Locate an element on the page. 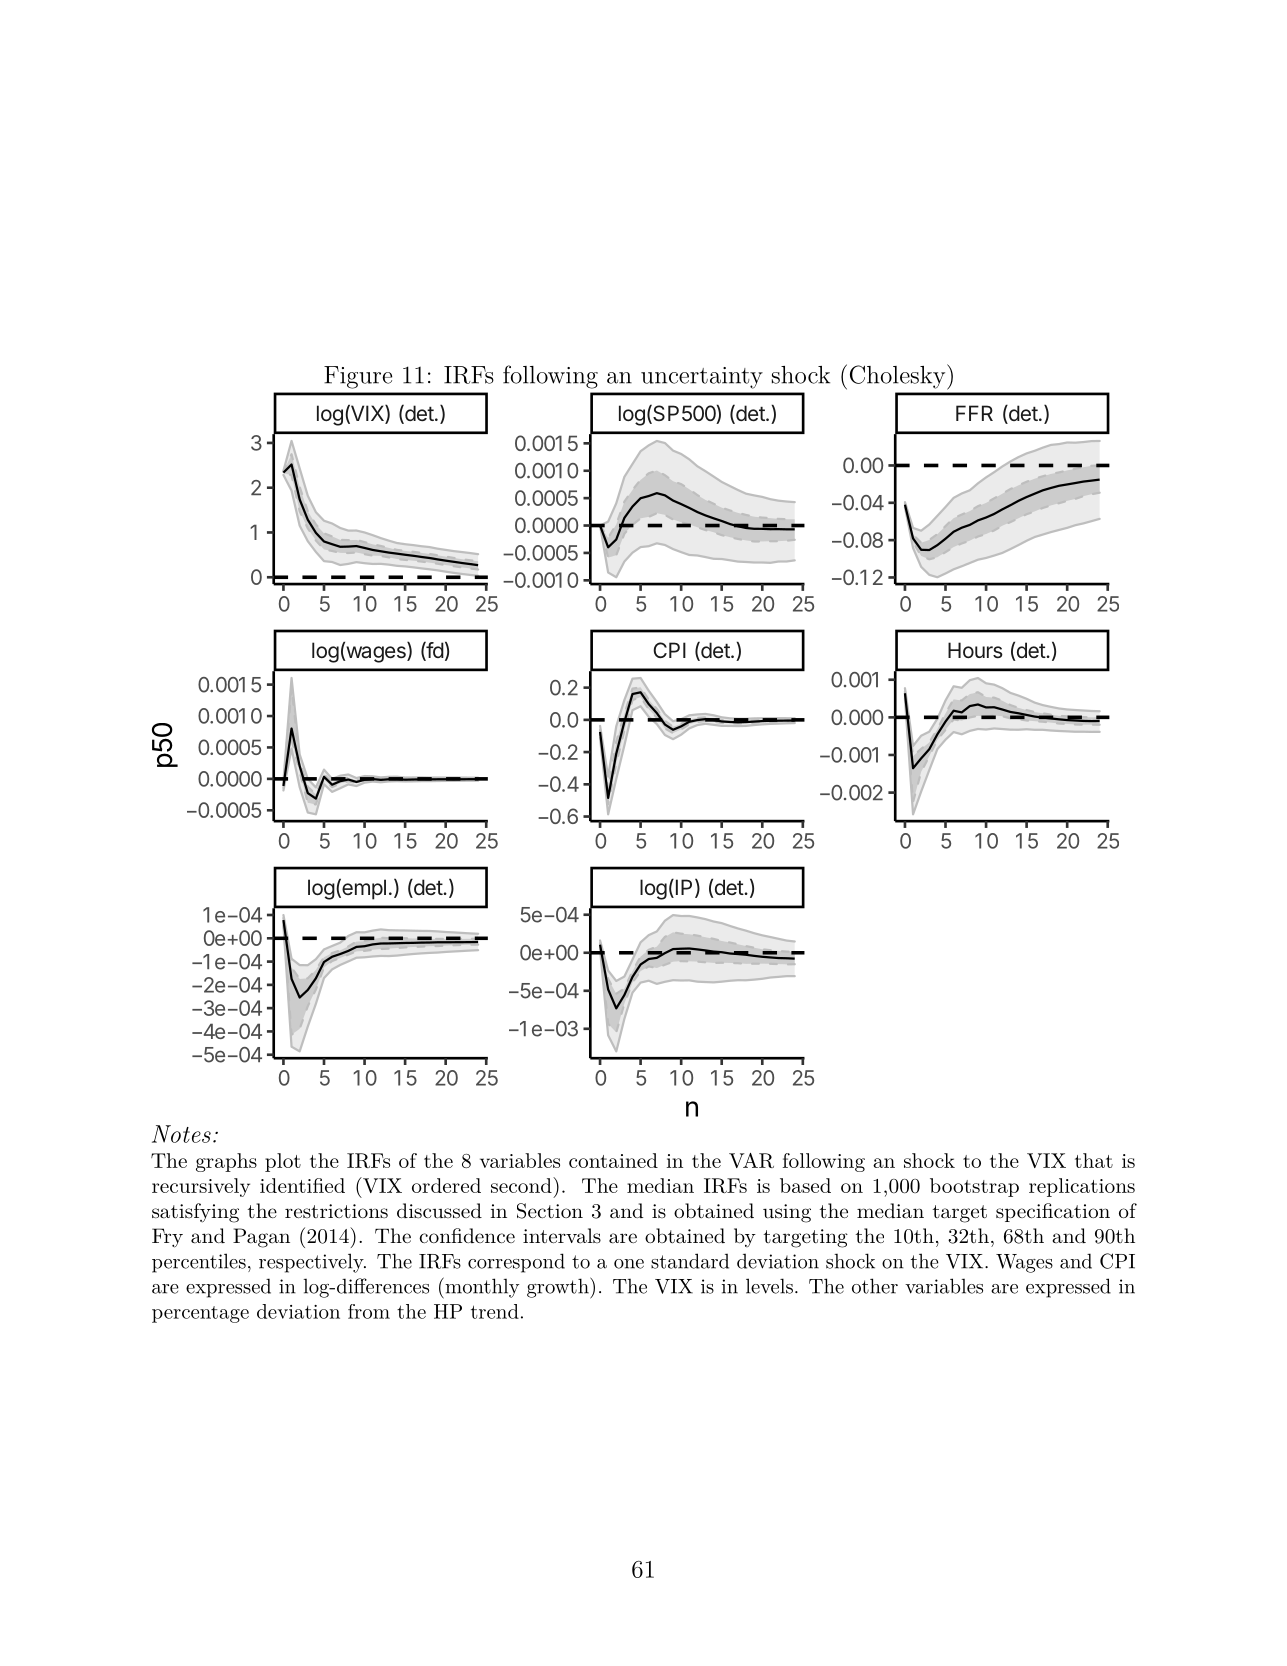 The height and width of the document is (1666, 1287). that is located at coordinates (1094, 1160).
